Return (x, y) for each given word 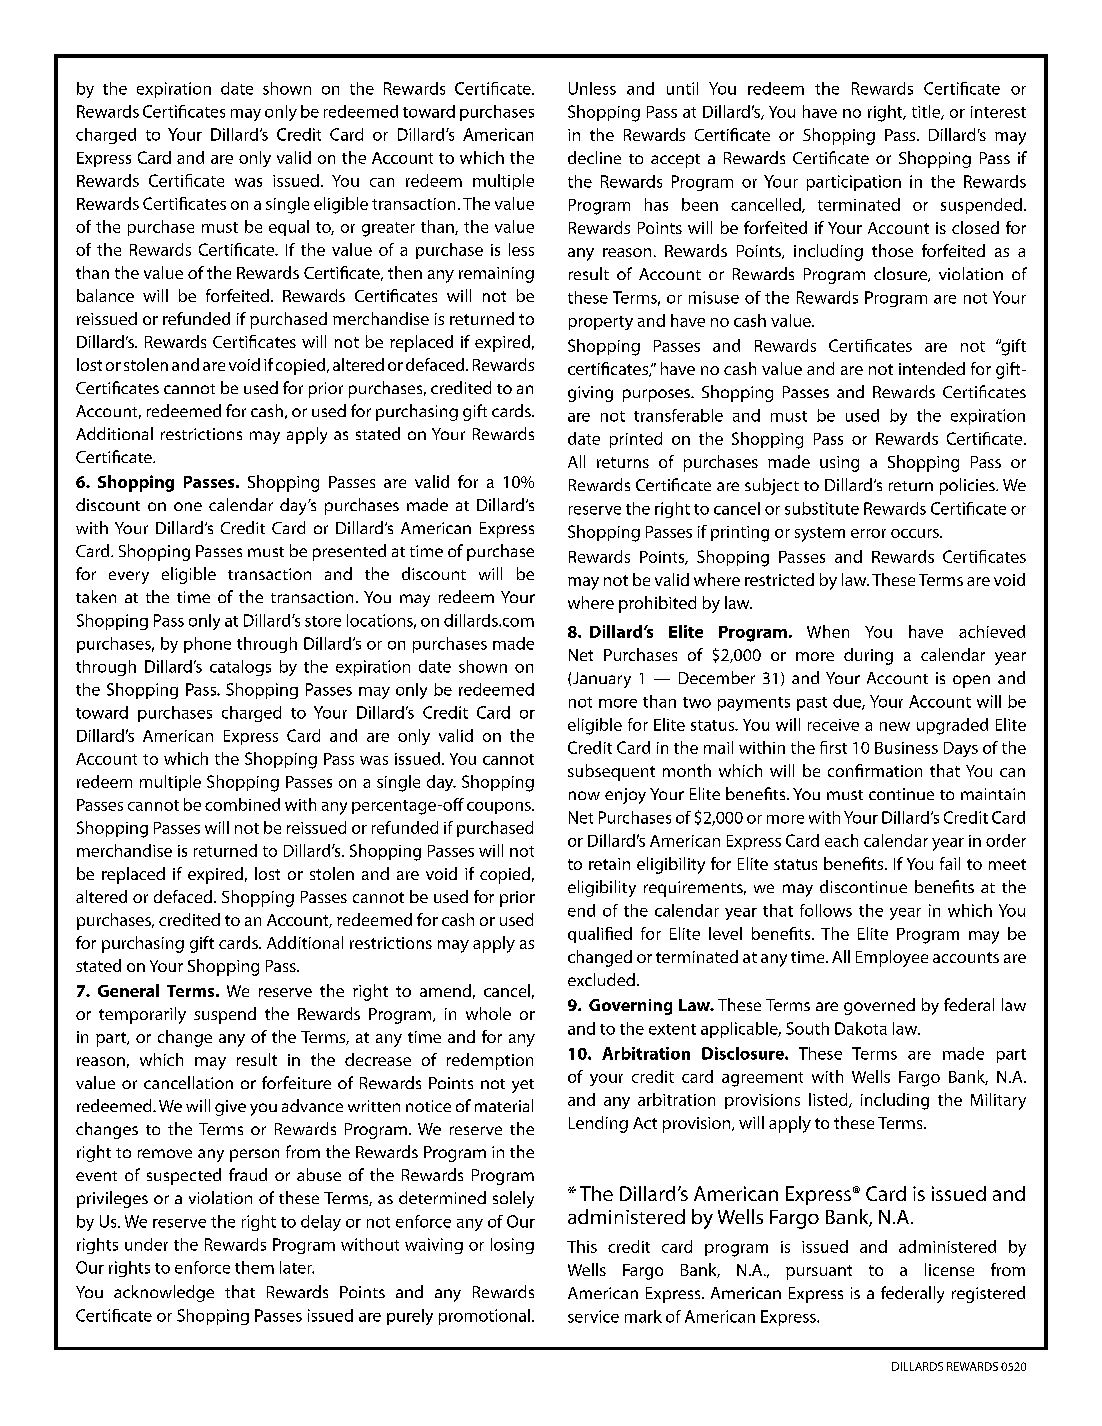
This (582, 1246)
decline (594, 157)
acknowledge (164, 1293)
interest (998, 112)
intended (932, 368)
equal (289, 228)
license (949, 1269)
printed (636, 440)
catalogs (240, 668)
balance (105, 295)
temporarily (142, 1015)
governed (879, 1006)
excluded (601, 979)
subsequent (611, 772)
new (895, 726)
